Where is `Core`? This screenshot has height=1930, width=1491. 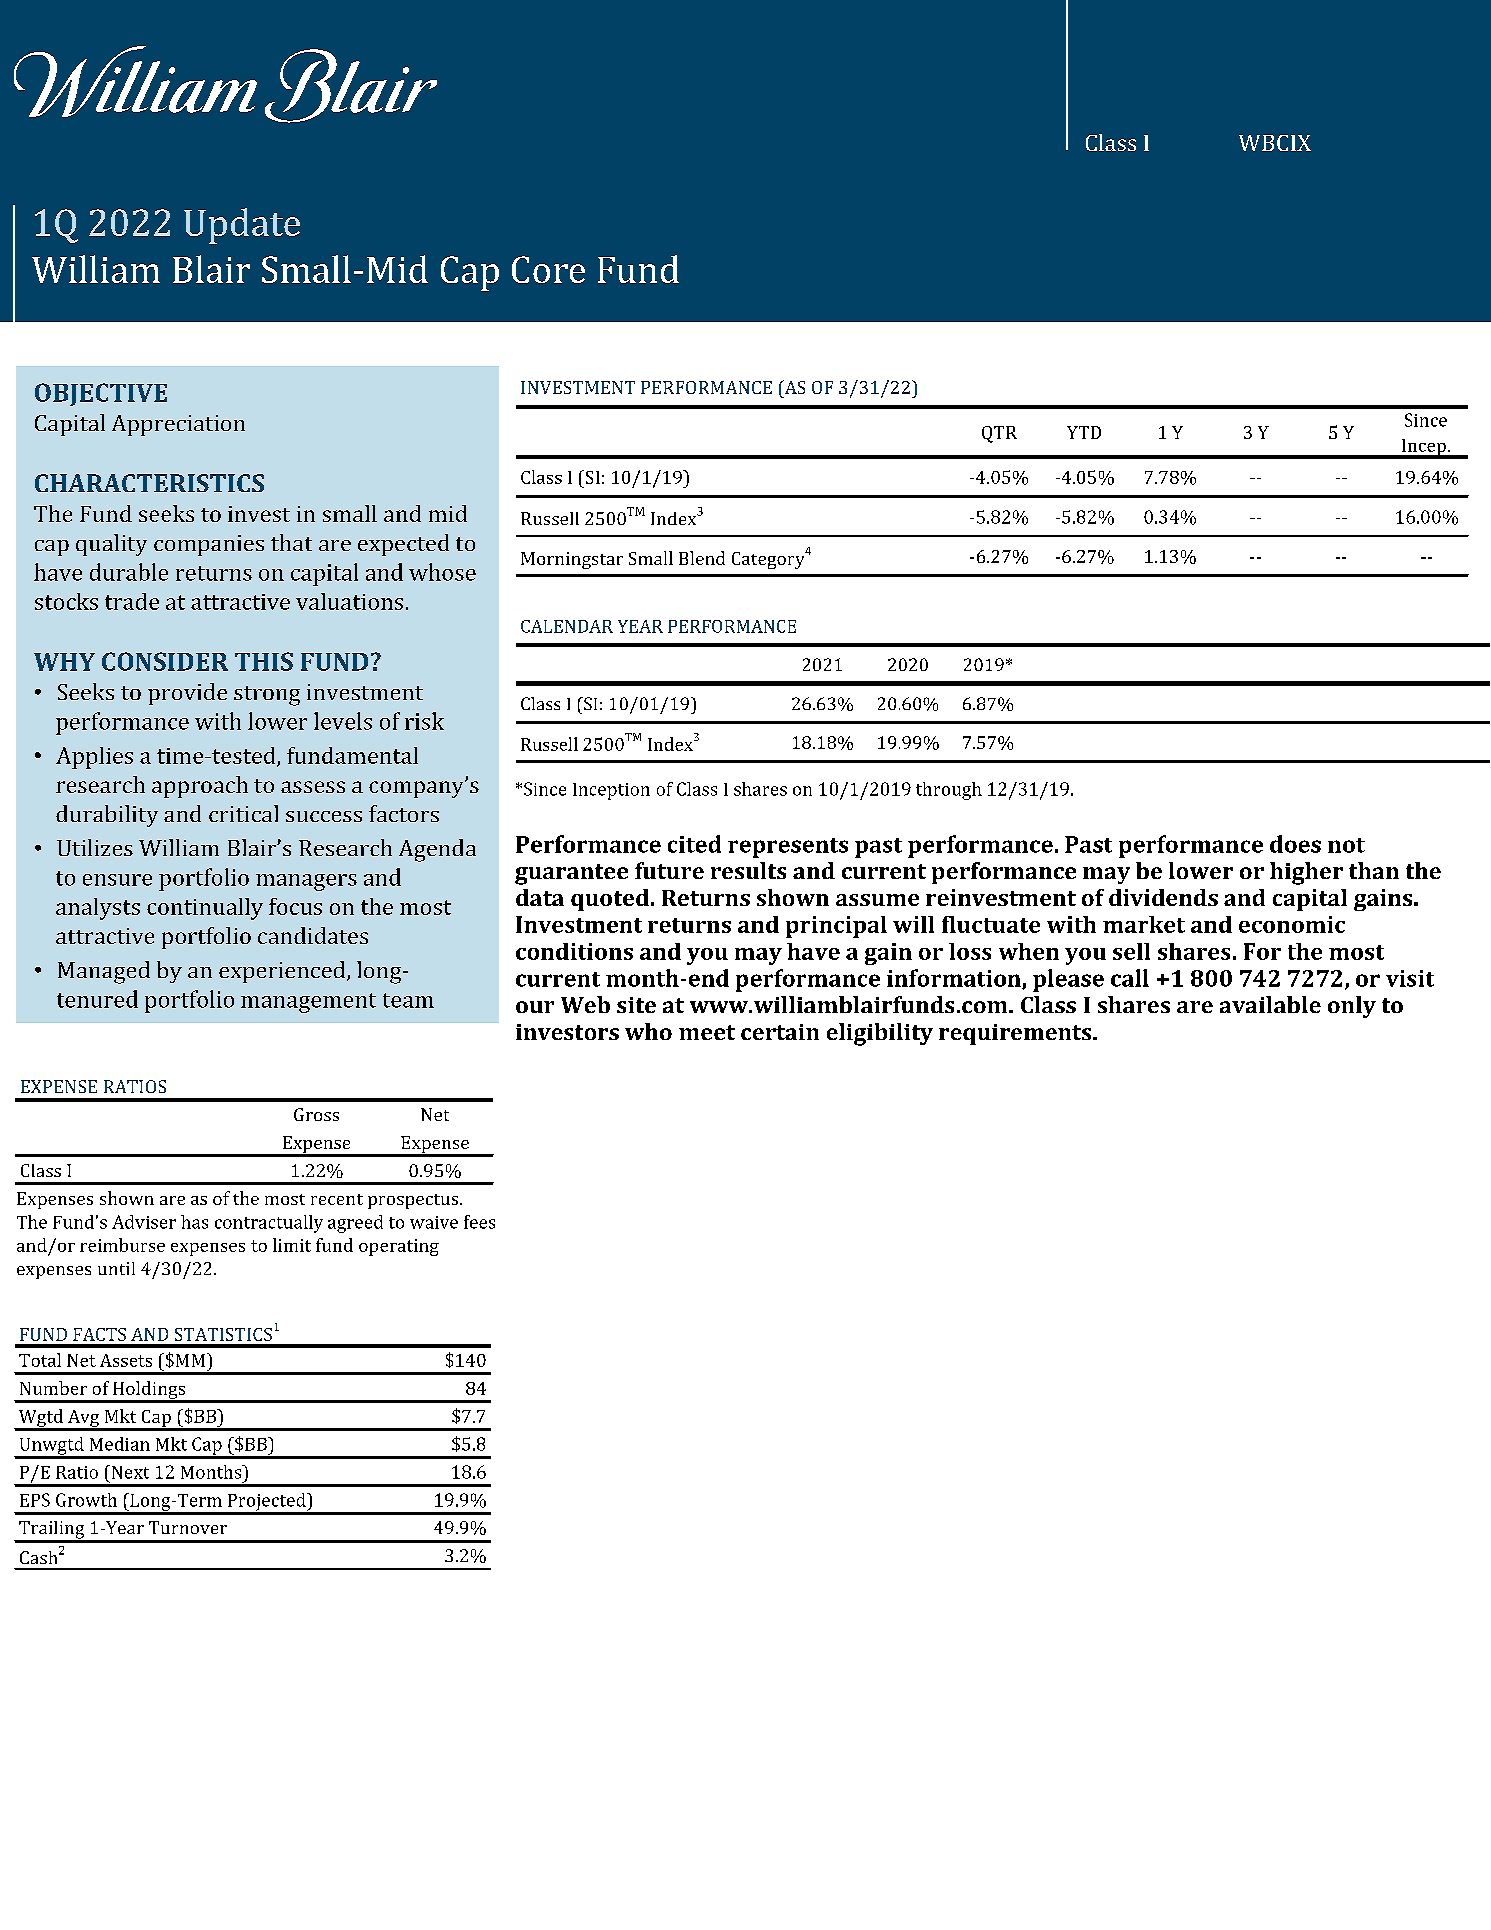
Core is located at coordinates (548, 269).
